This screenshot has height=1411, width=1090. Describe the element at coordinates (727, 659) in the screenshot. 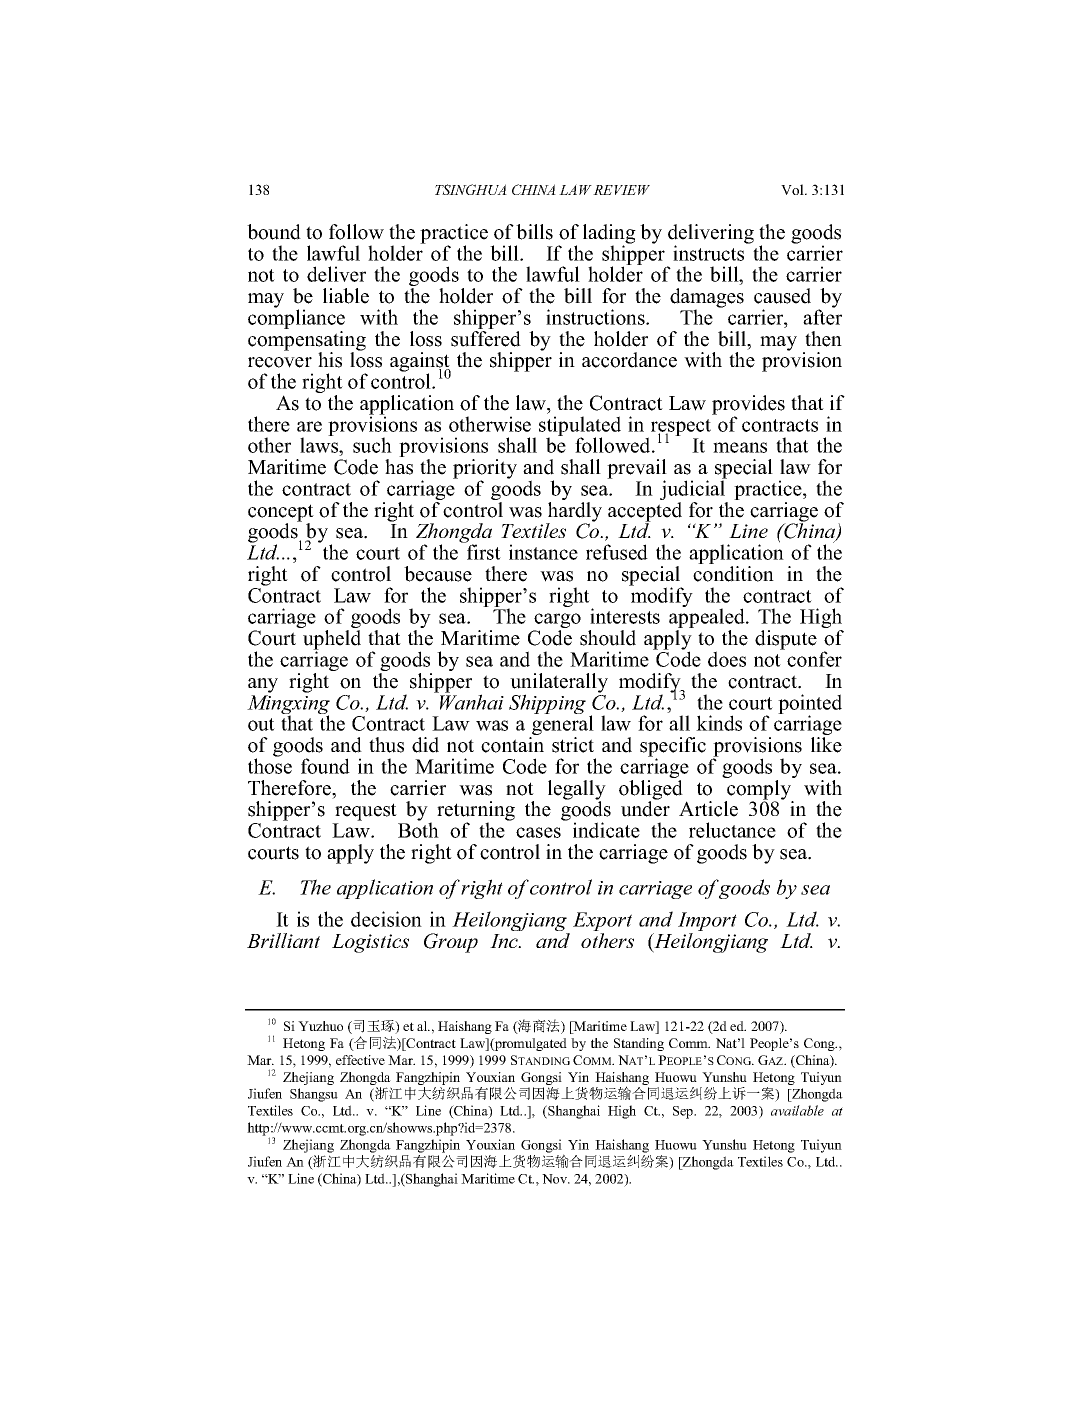

I see `does` at that location.
